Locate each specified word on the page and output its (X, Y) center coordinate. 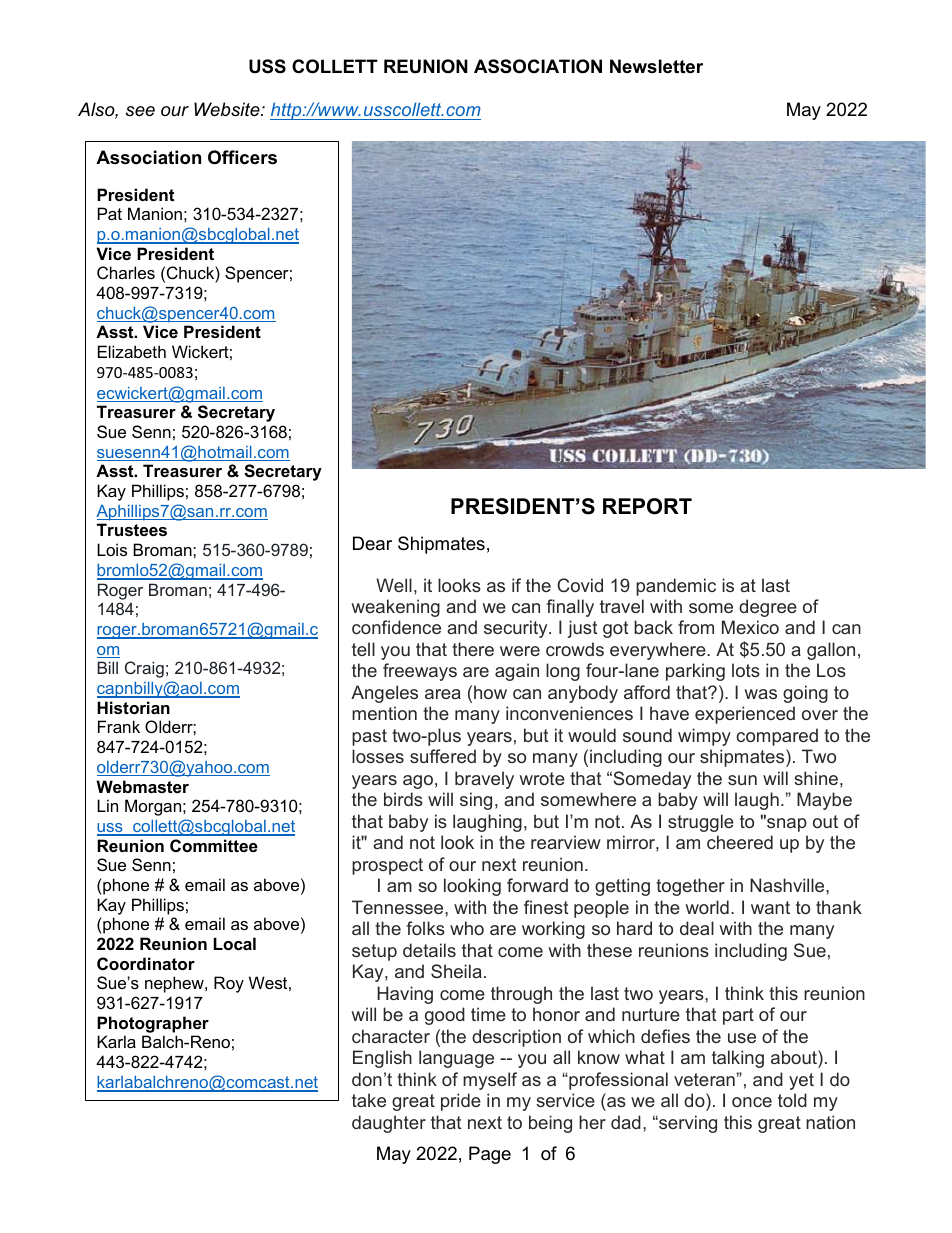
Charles (126, 272)
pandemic (676, 587)
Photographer (153, 1024)
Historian (133, 707)
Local (235, 943)
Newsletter (656, 66)
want (770, 907)
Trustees (132, 529)
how (490, 692)
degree (768, 608)
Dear (372, 543)
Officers (242, 157)
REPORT (647, 506)
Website (228, 109)
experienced (745, 715)
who (467, 928)
